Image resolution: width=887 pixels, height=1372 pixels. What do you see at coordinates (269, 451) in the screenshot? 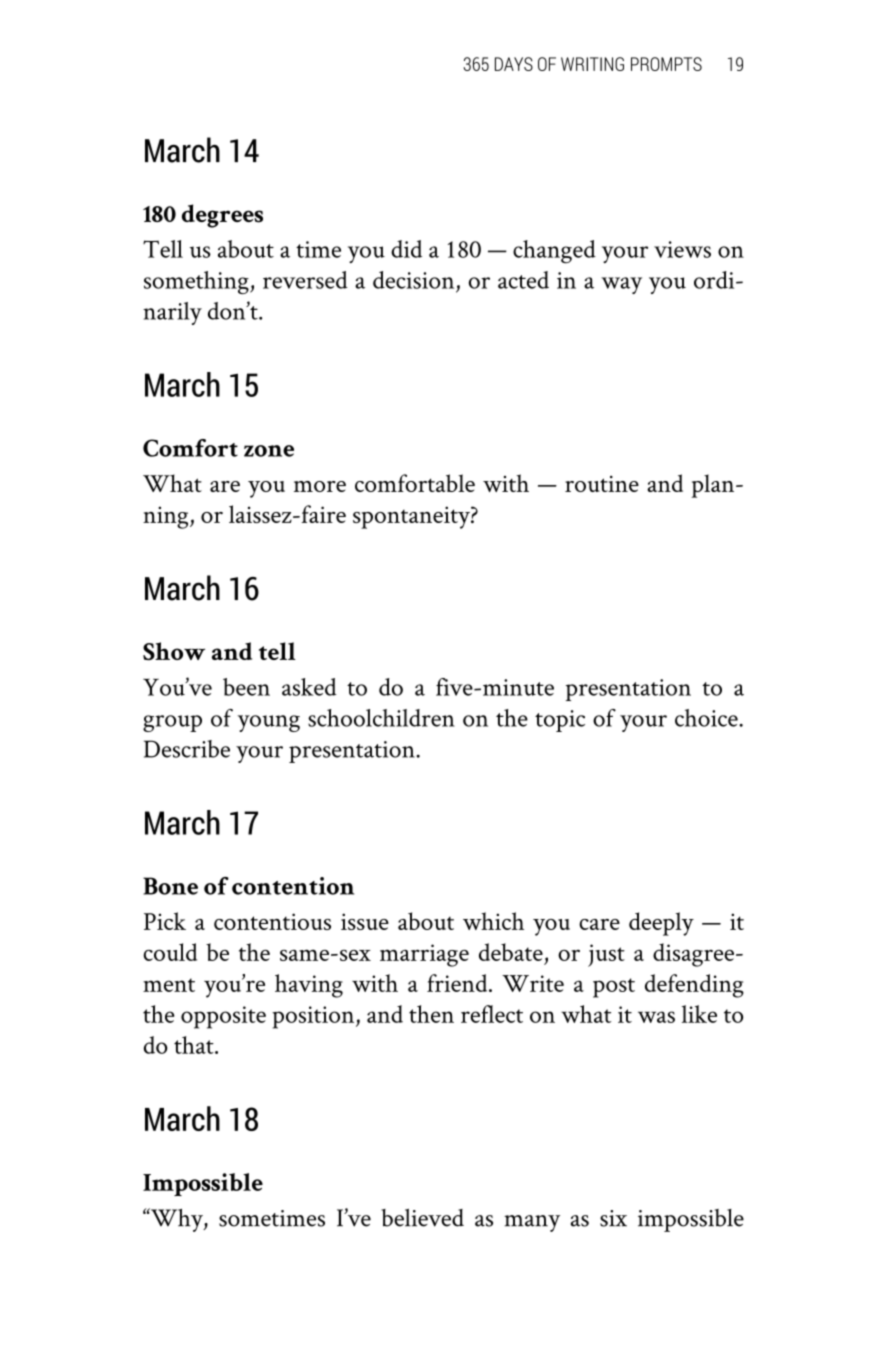
I see `zone` at bounding box center [269, 451].
